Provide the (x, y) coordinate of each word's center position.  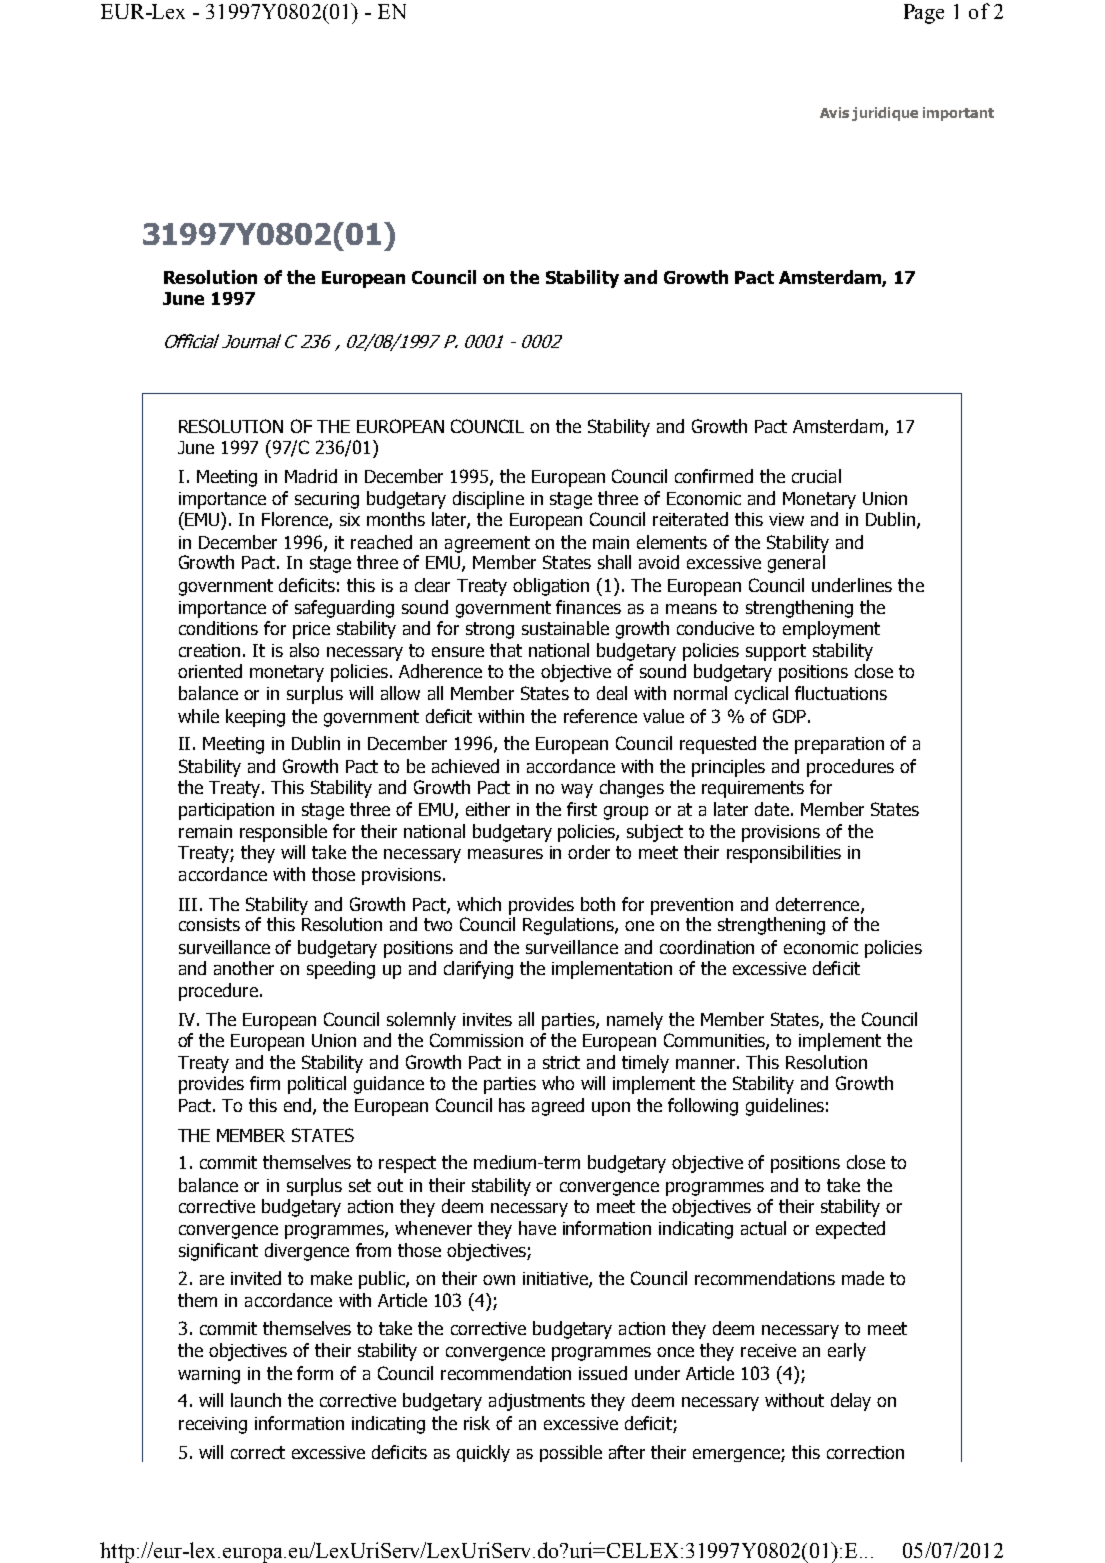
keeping (255, 718)
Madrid (311, 476)
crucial (816, 476)
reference (600, 716)
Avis (834, 112)
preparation (839, 745)
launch (256, 1400)
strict (561, 1062)
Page (924, 14)
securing (327, 500)
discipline (488, 500)
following (703, 1107)
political (317, 1085)
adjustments (537, 1402)
